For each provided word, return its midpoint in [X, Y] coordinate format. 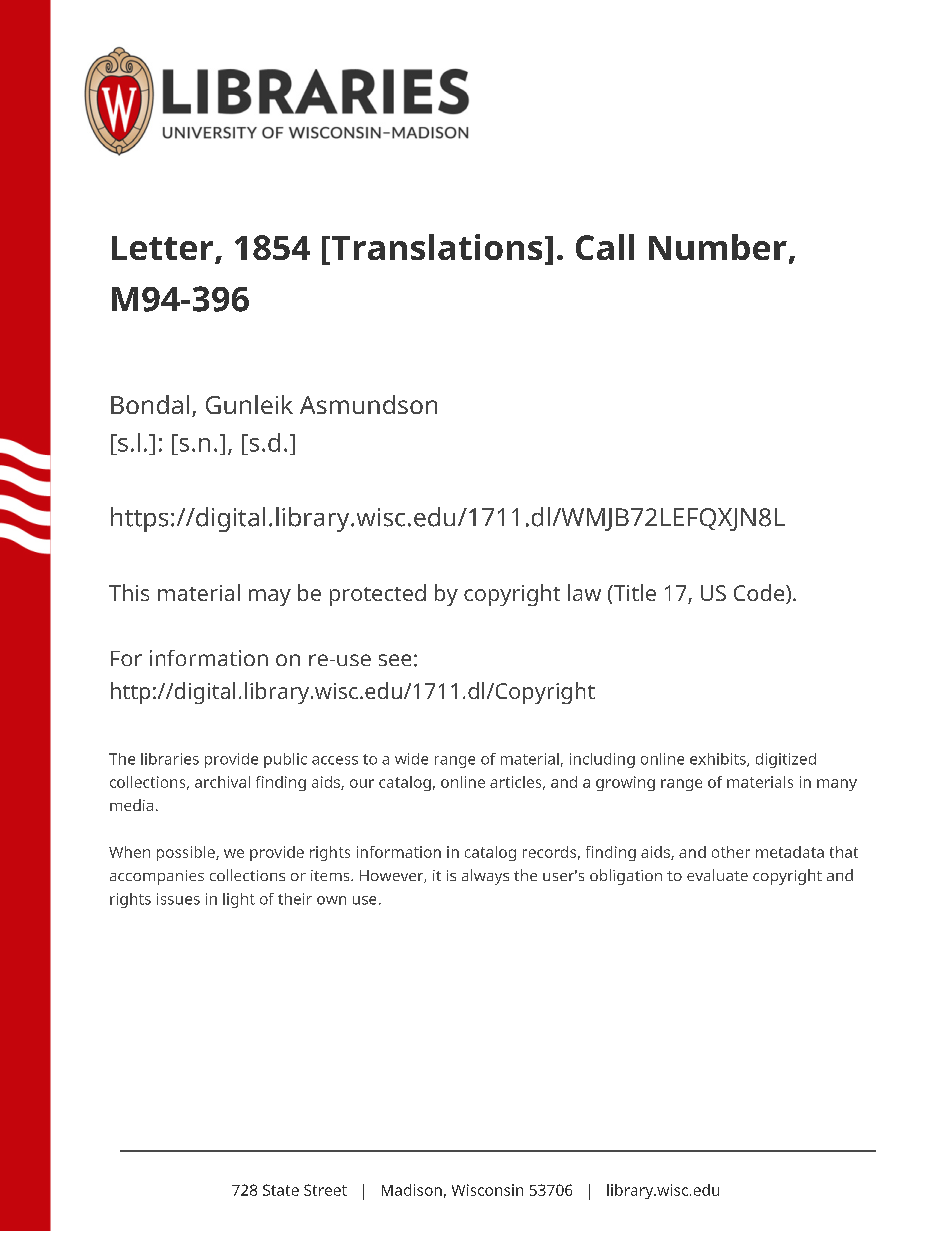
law [584, 592]
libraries [170, 759]
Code [760, 594]
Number [718, 247]
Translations [435, 248]
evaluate [717, 875]
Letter [164, 249]
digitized [786, 760]
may [270, 597]
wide [411, 759]
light [239, 900]
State [281, 1190]
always [485, 877]
